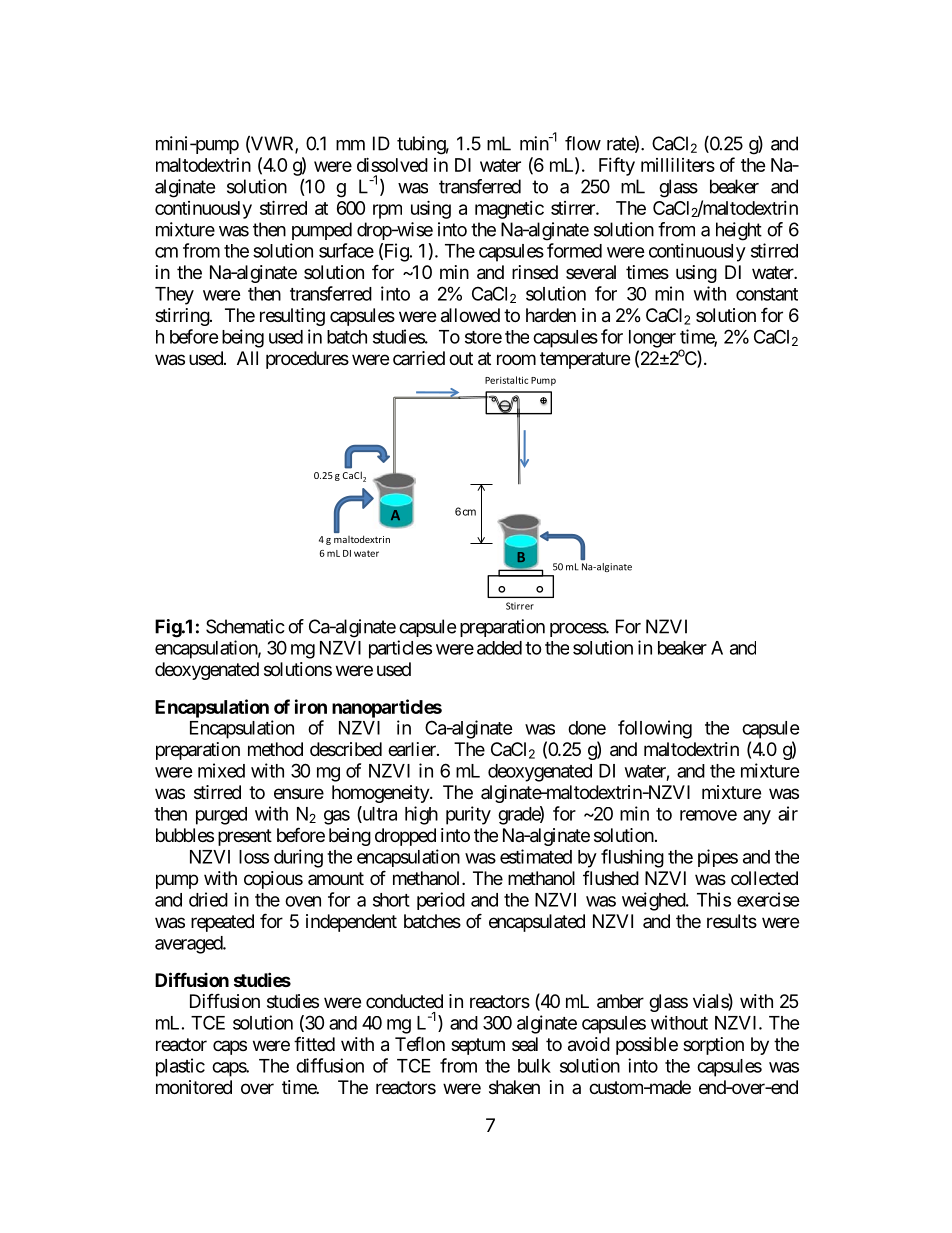 The image size is (952, 1233). I want to click on dissolved, so click(392, 164).
